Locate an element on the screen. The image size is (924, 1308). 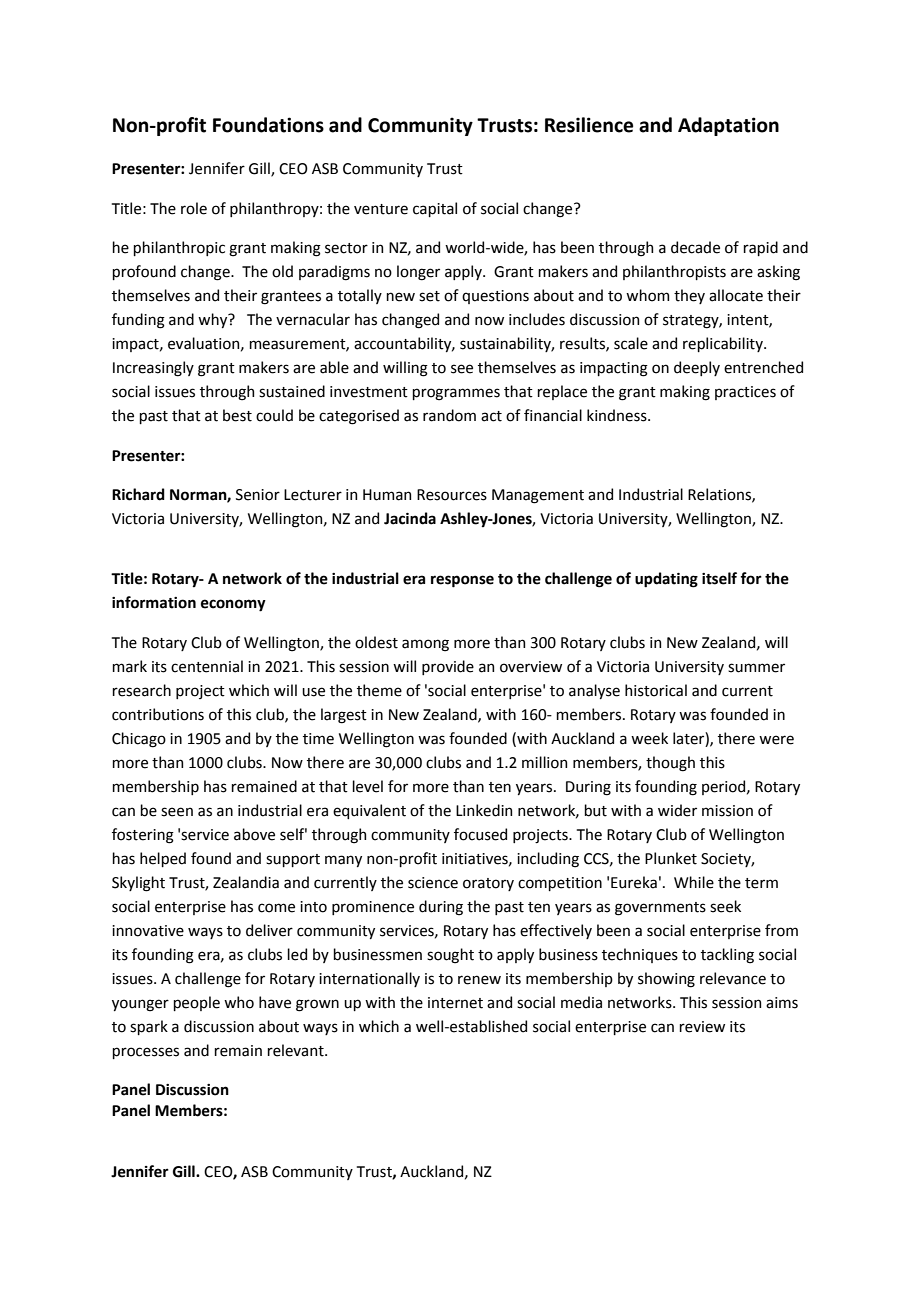
updating is located at coordinates (666, 580).
